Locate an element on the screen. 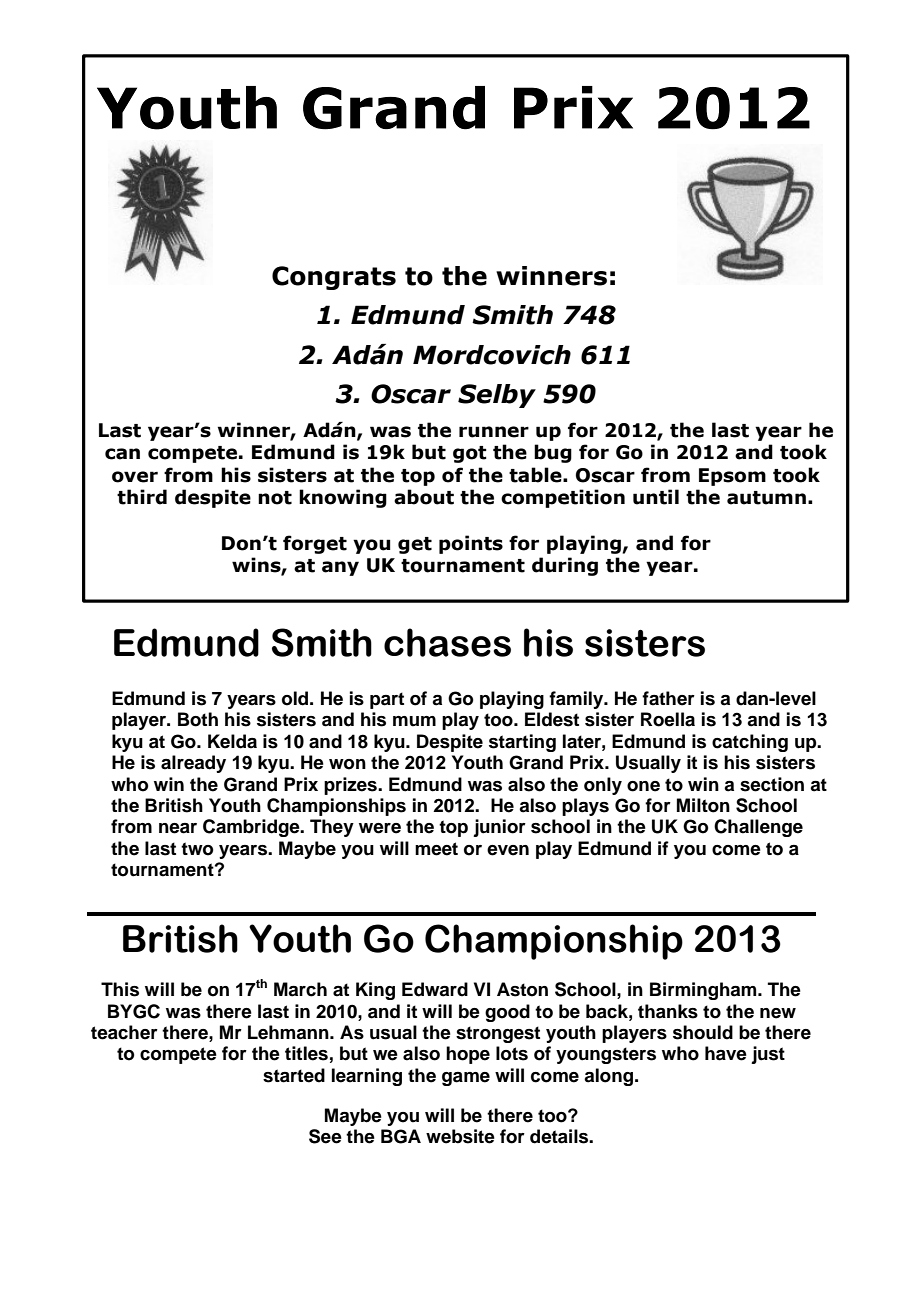 This screenshot has height=1308, width=924. mum is located at coordinates (414, 721).
